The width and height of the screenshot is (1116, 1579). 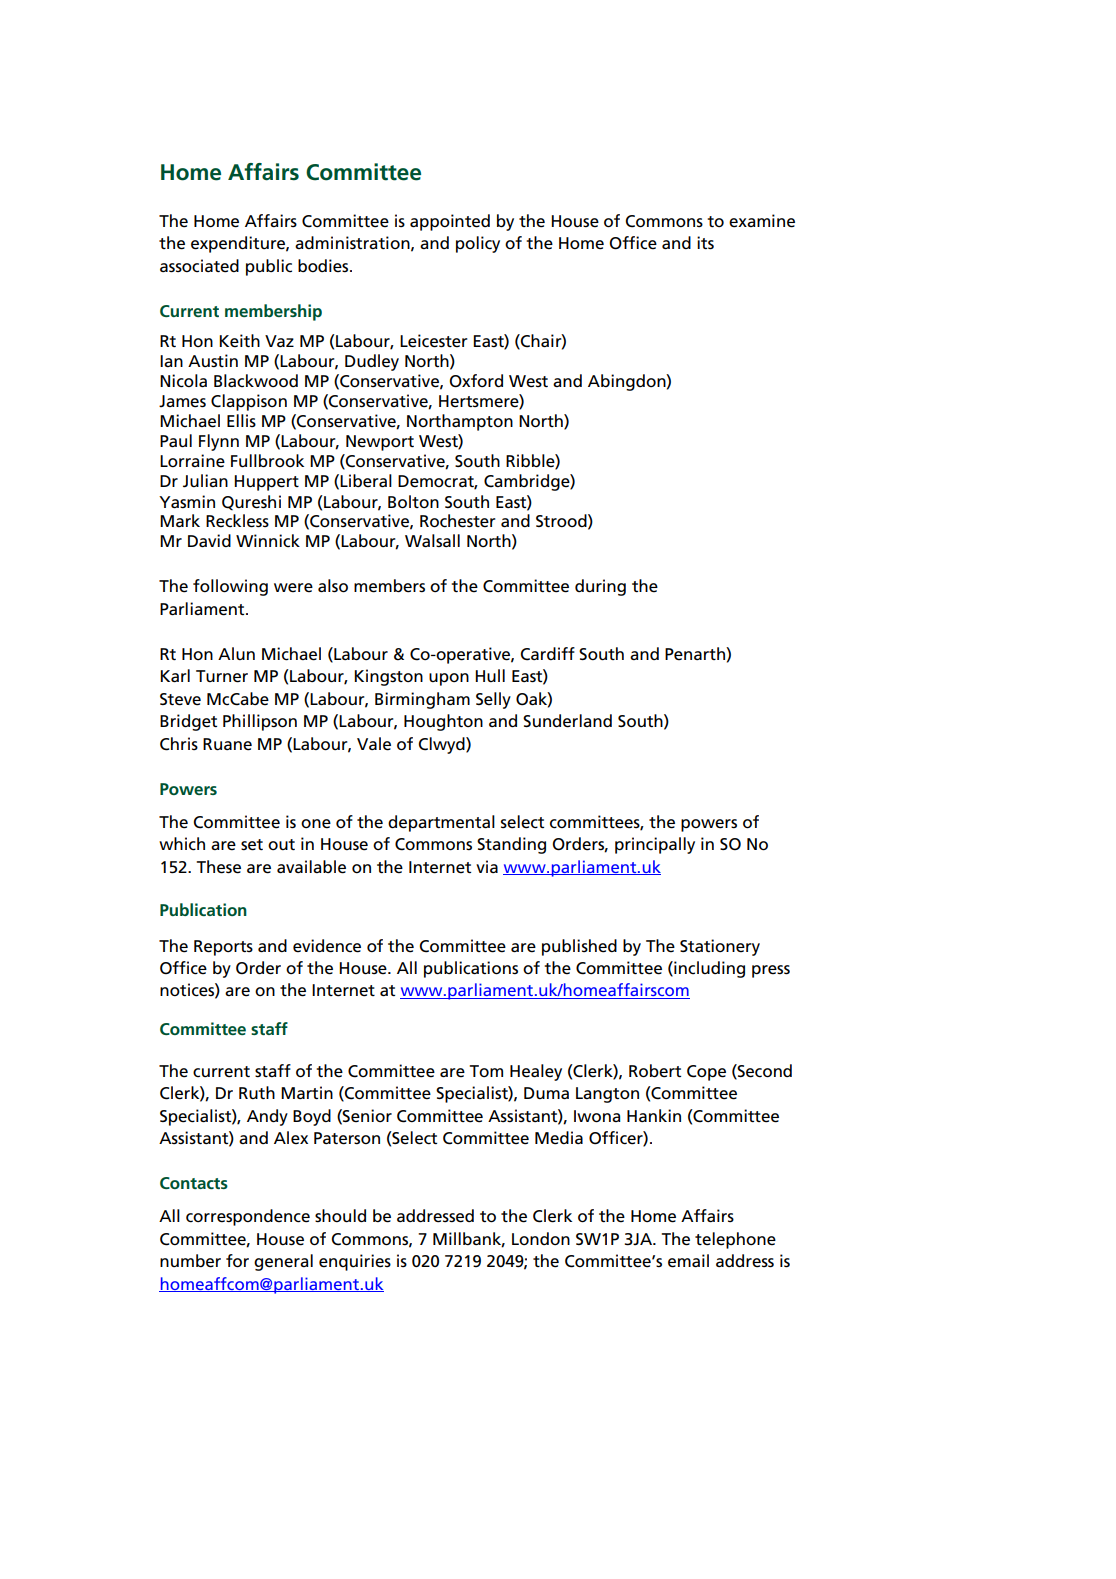 I want to click on its, so click(x=705, y=243).
